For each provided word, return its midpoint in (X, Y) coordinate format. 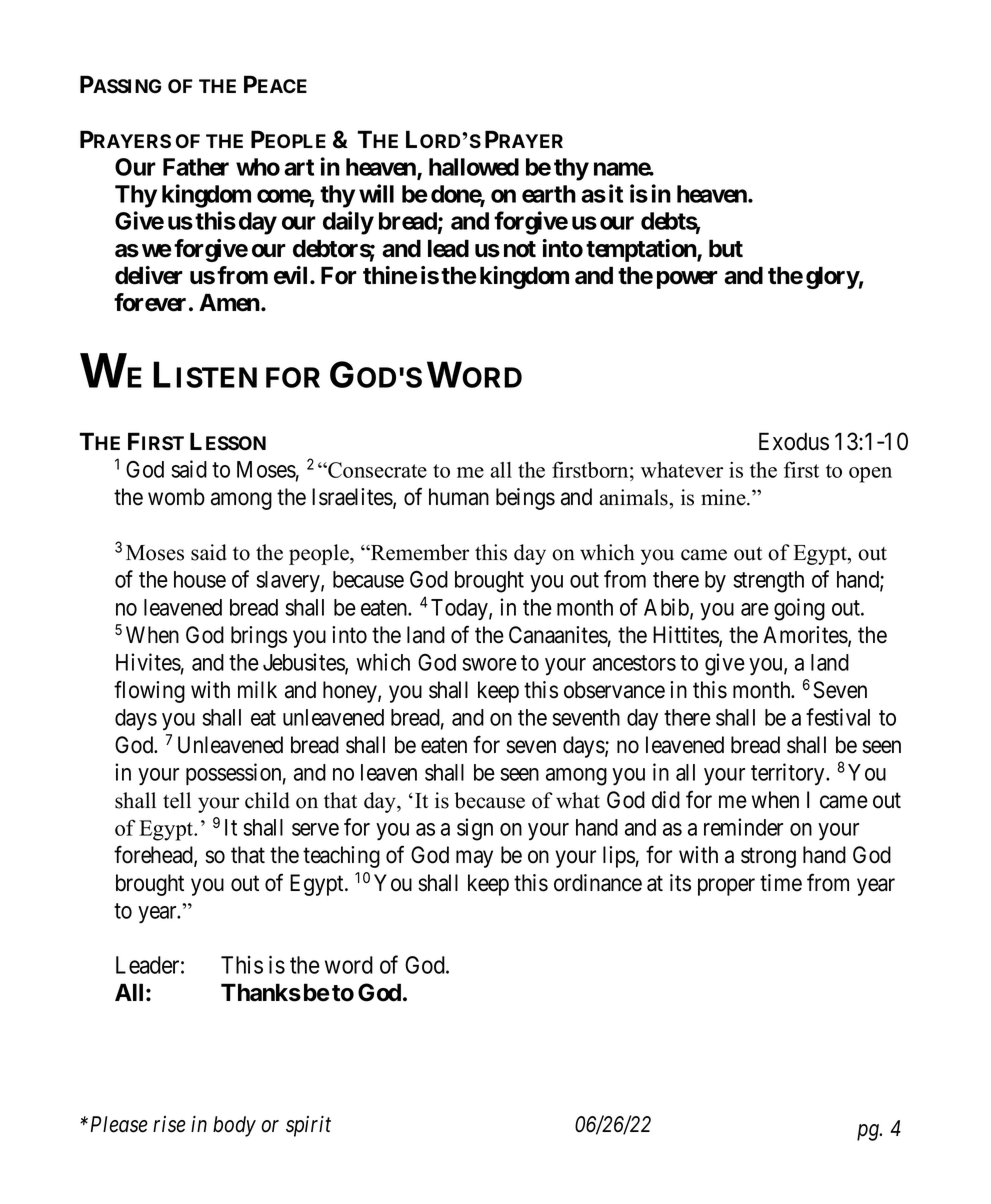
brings (259, 637)
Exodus (794, 441)
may (474, 859)
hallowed (474, 167)
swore (489, 664)
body (234, 1126)
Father (196, 167)
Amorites (806, 636)
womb (176, 497)
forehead (154, 856)
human (459, 497)
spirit (308, 1126)
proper (726, 887)
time (781, 883)
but (726, 248)
